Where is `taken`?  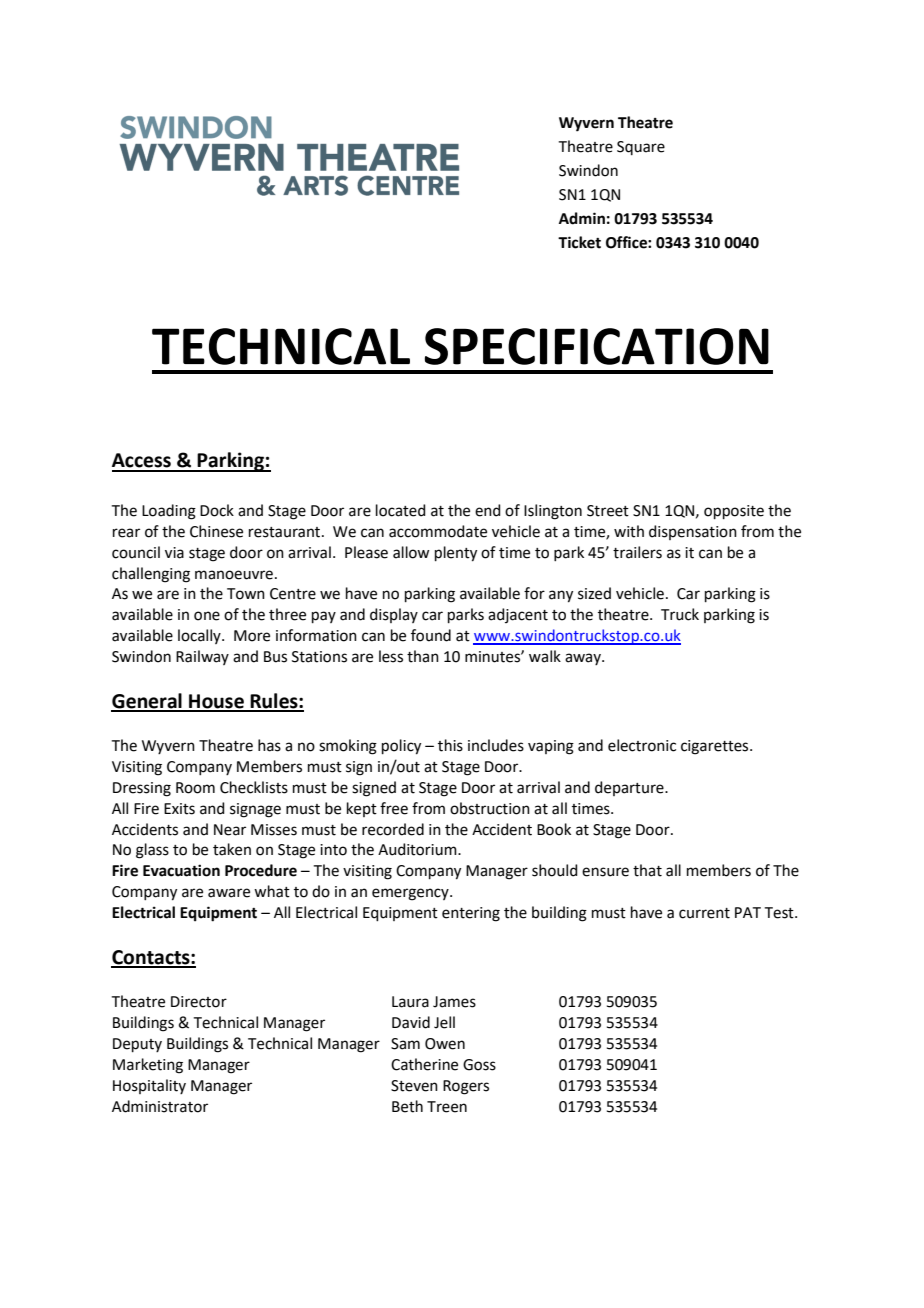
taken is located at coordinates (232, 849).
